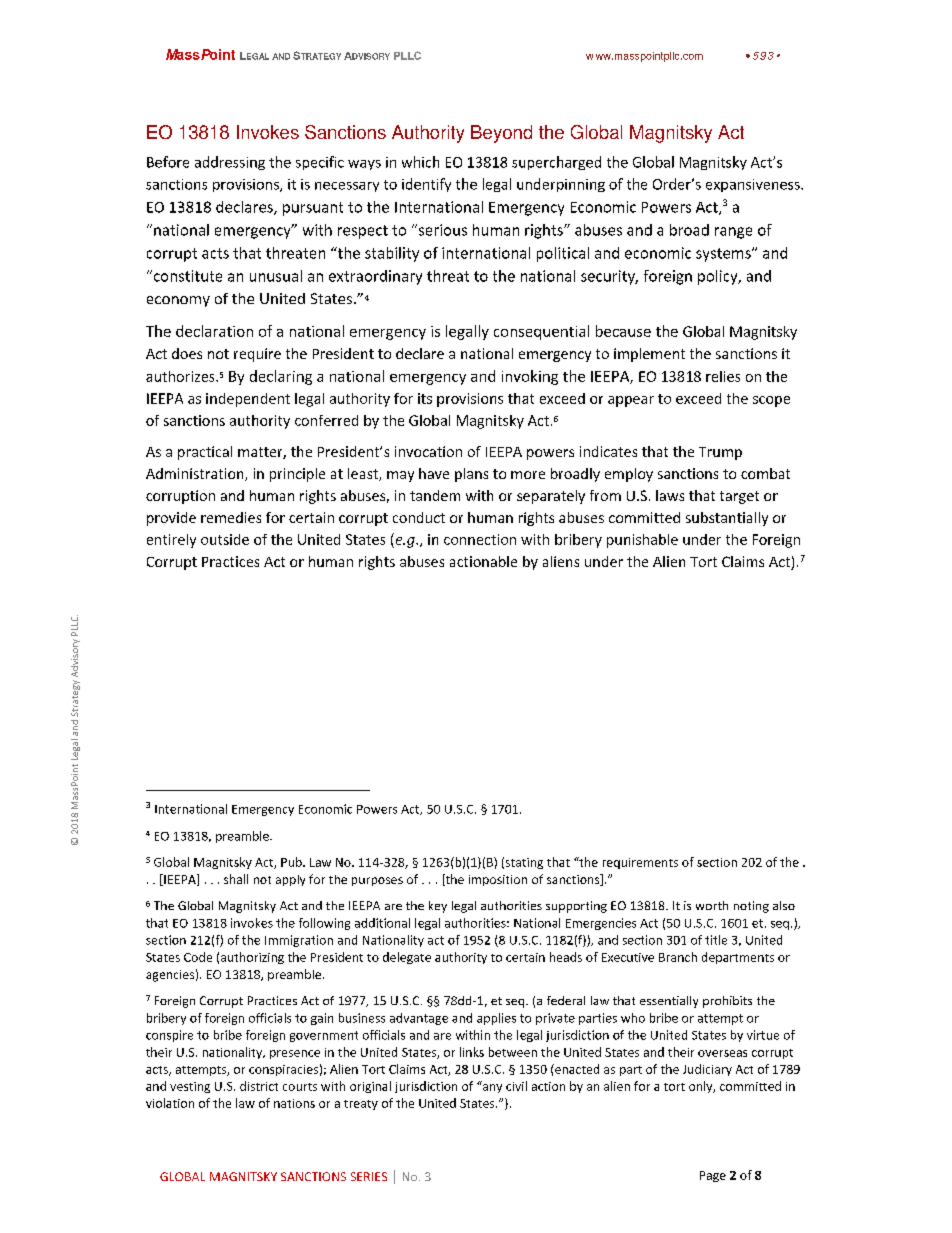 The width and height of the image is (952, 1233). What do you see at coordinates (713, 1176) in the image?
I see `Page` at bounding box center [713, 1176].
